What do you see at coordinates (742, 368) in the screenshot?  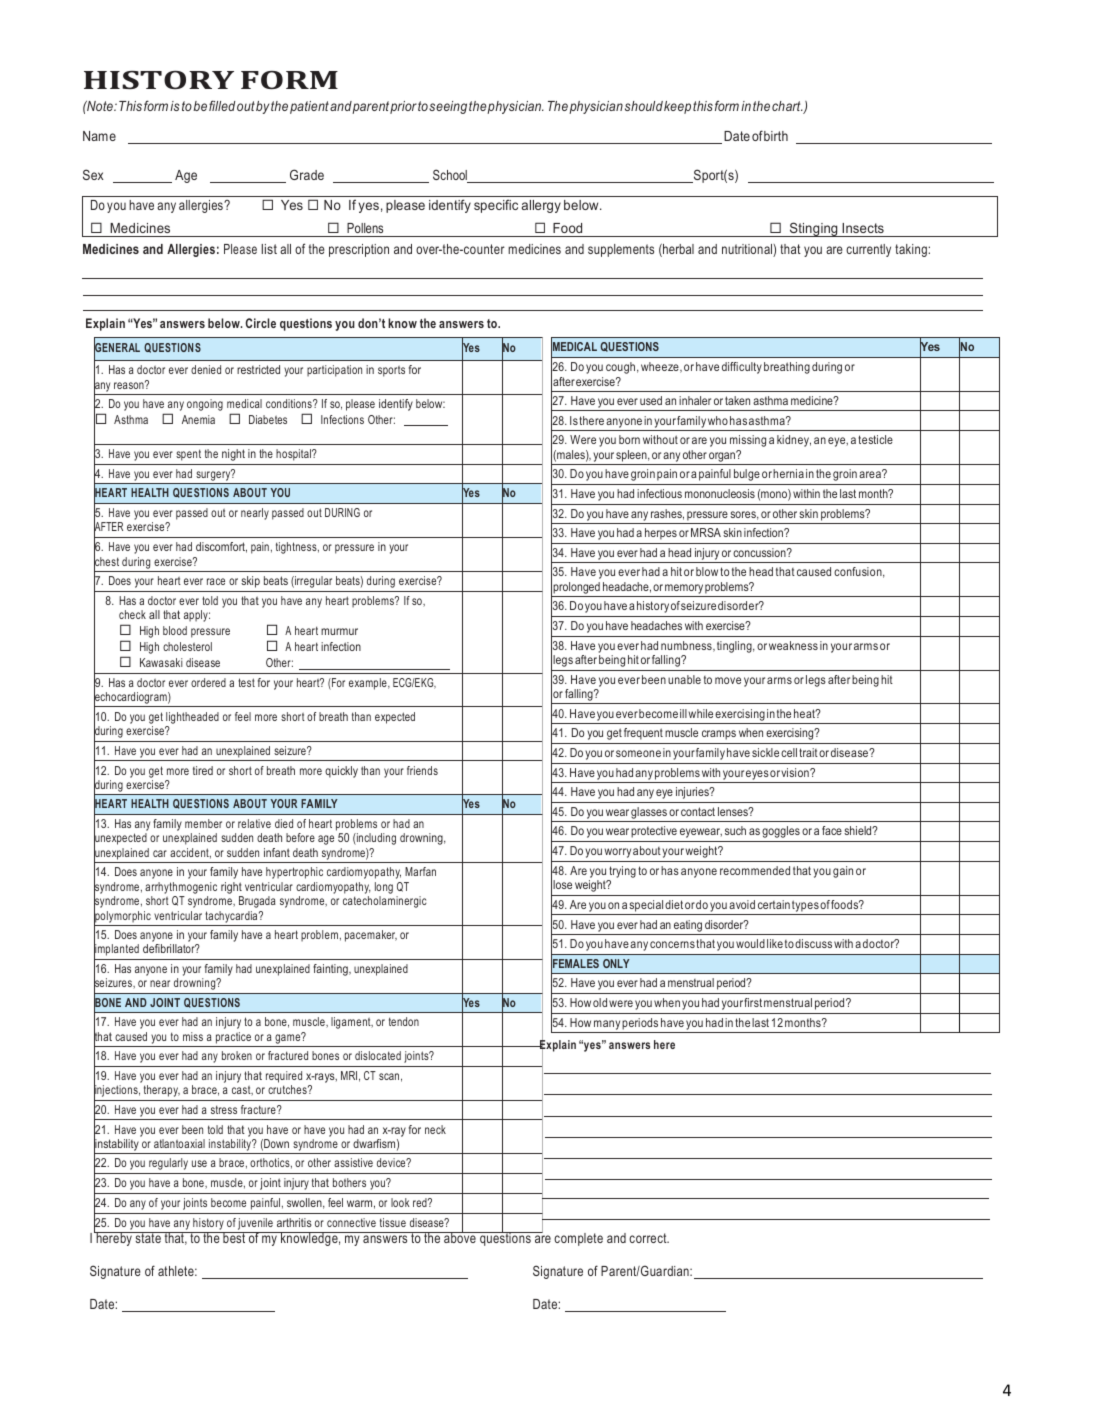 I see `difficulty` at bounding box center [742, 368].
